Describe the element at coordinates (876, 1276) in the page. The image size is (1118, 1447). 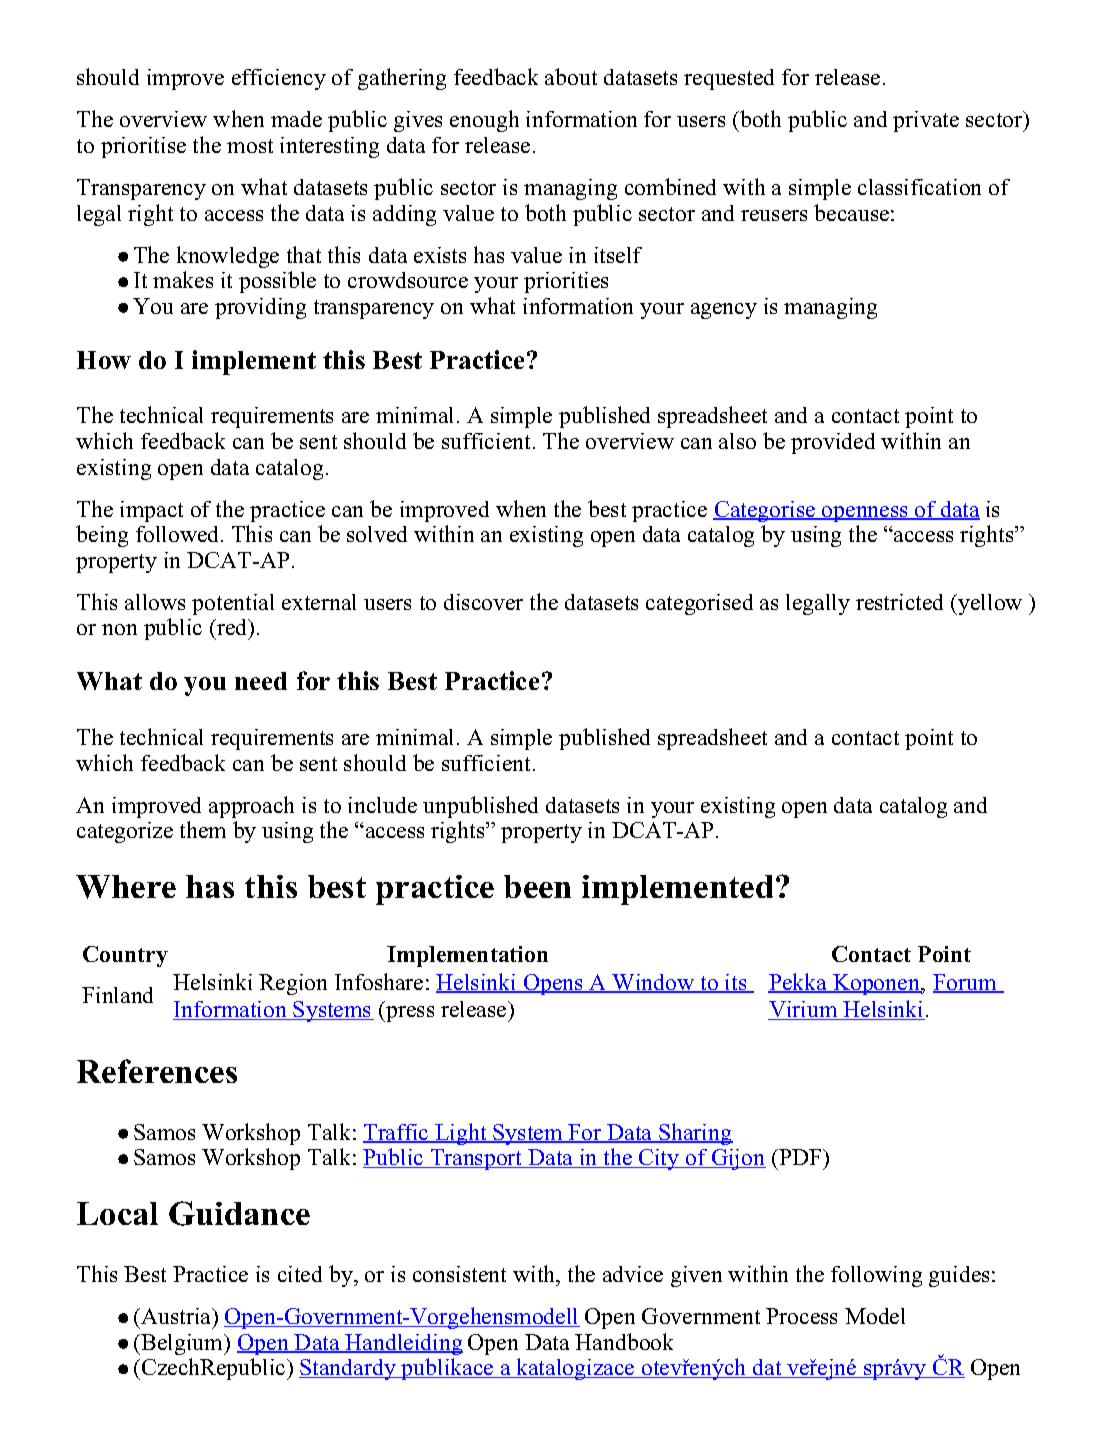
I see `following` at that location.
